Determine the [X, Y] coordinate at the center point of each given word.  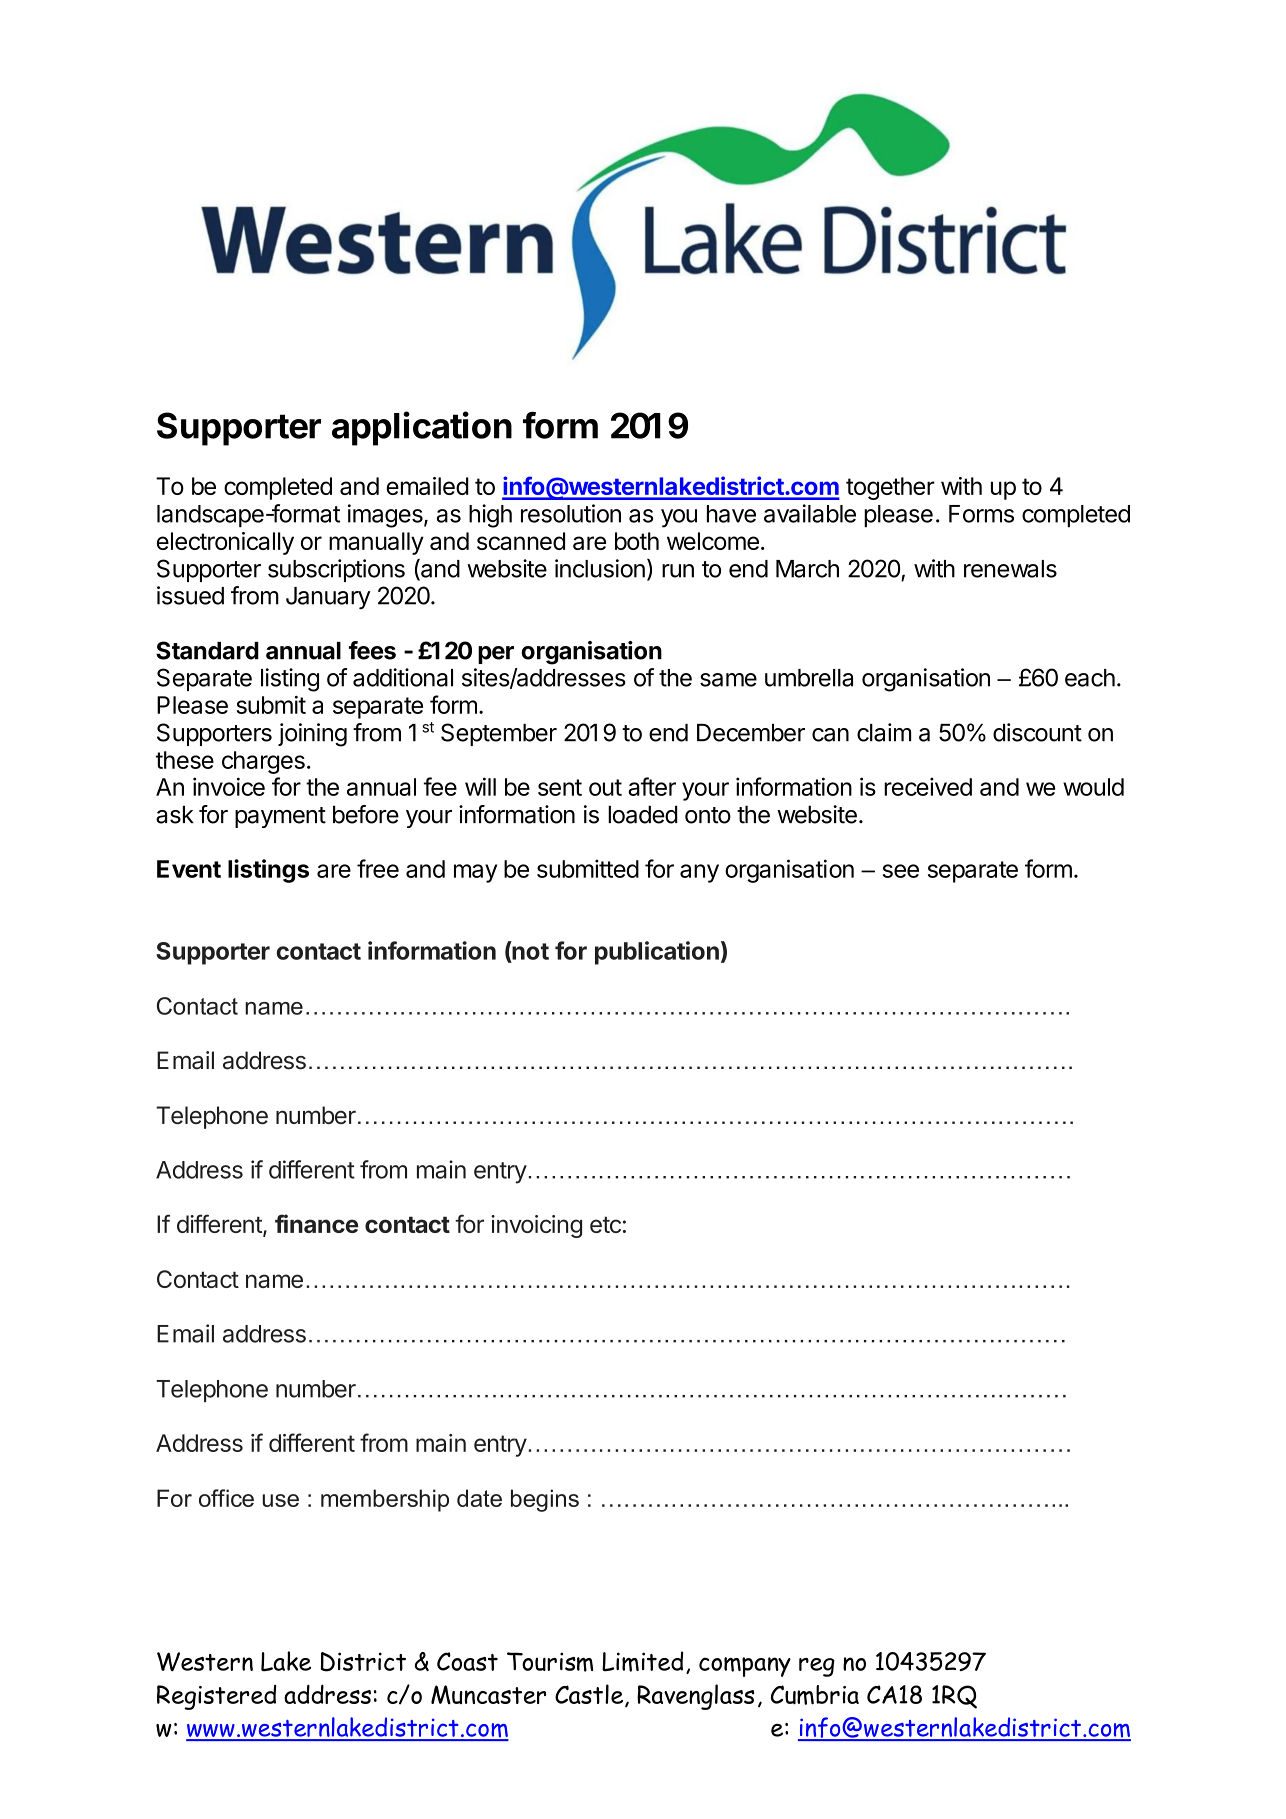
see [901, 871]
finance [316, 1223]
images [386, 516]
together [890, 488]
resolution [571, 513]
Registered [216, 1697]
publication [657, 953]
